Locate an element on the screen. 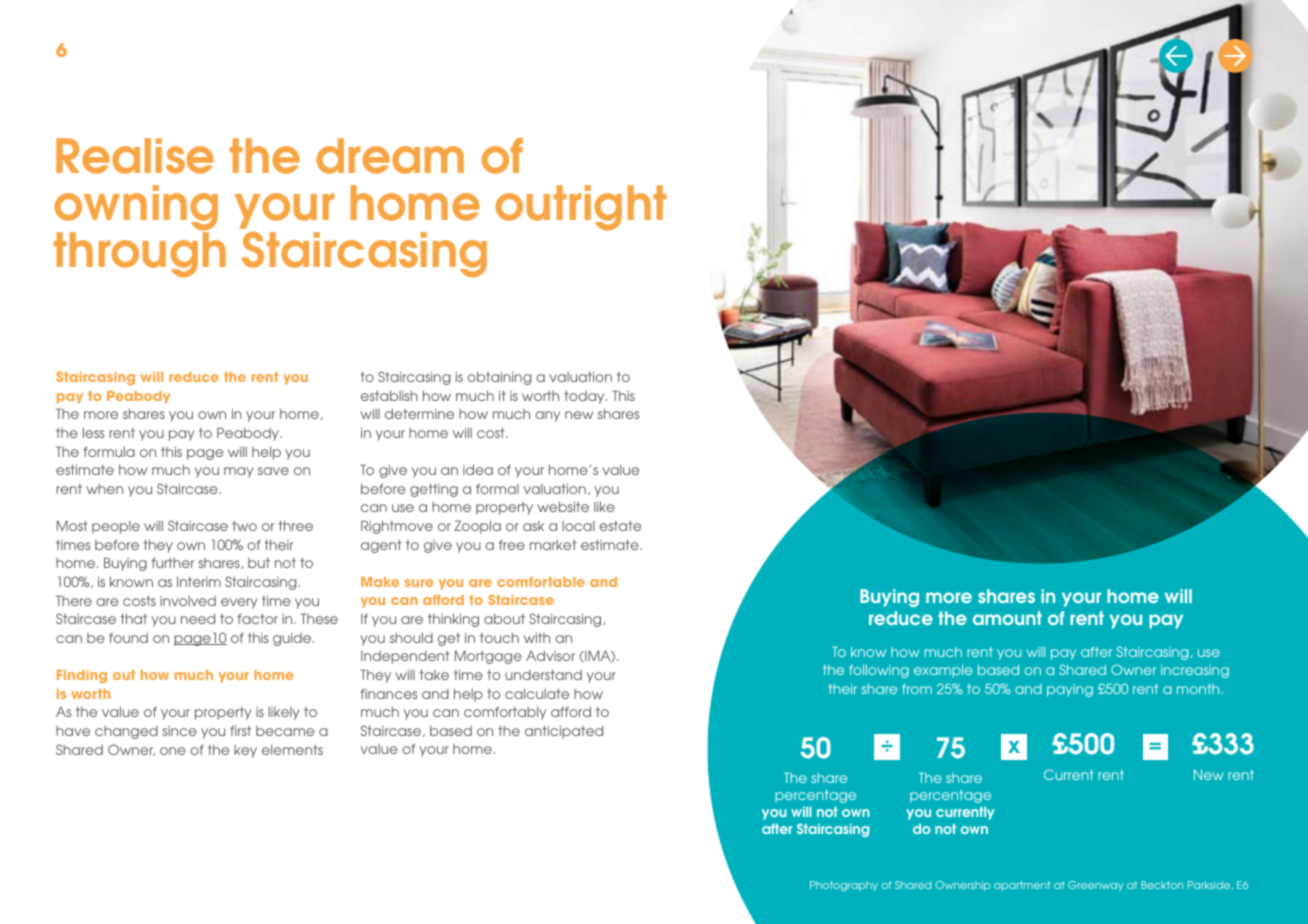 This screenshot has width=1308, height=924. outright is located at coordinates (581, 208).
